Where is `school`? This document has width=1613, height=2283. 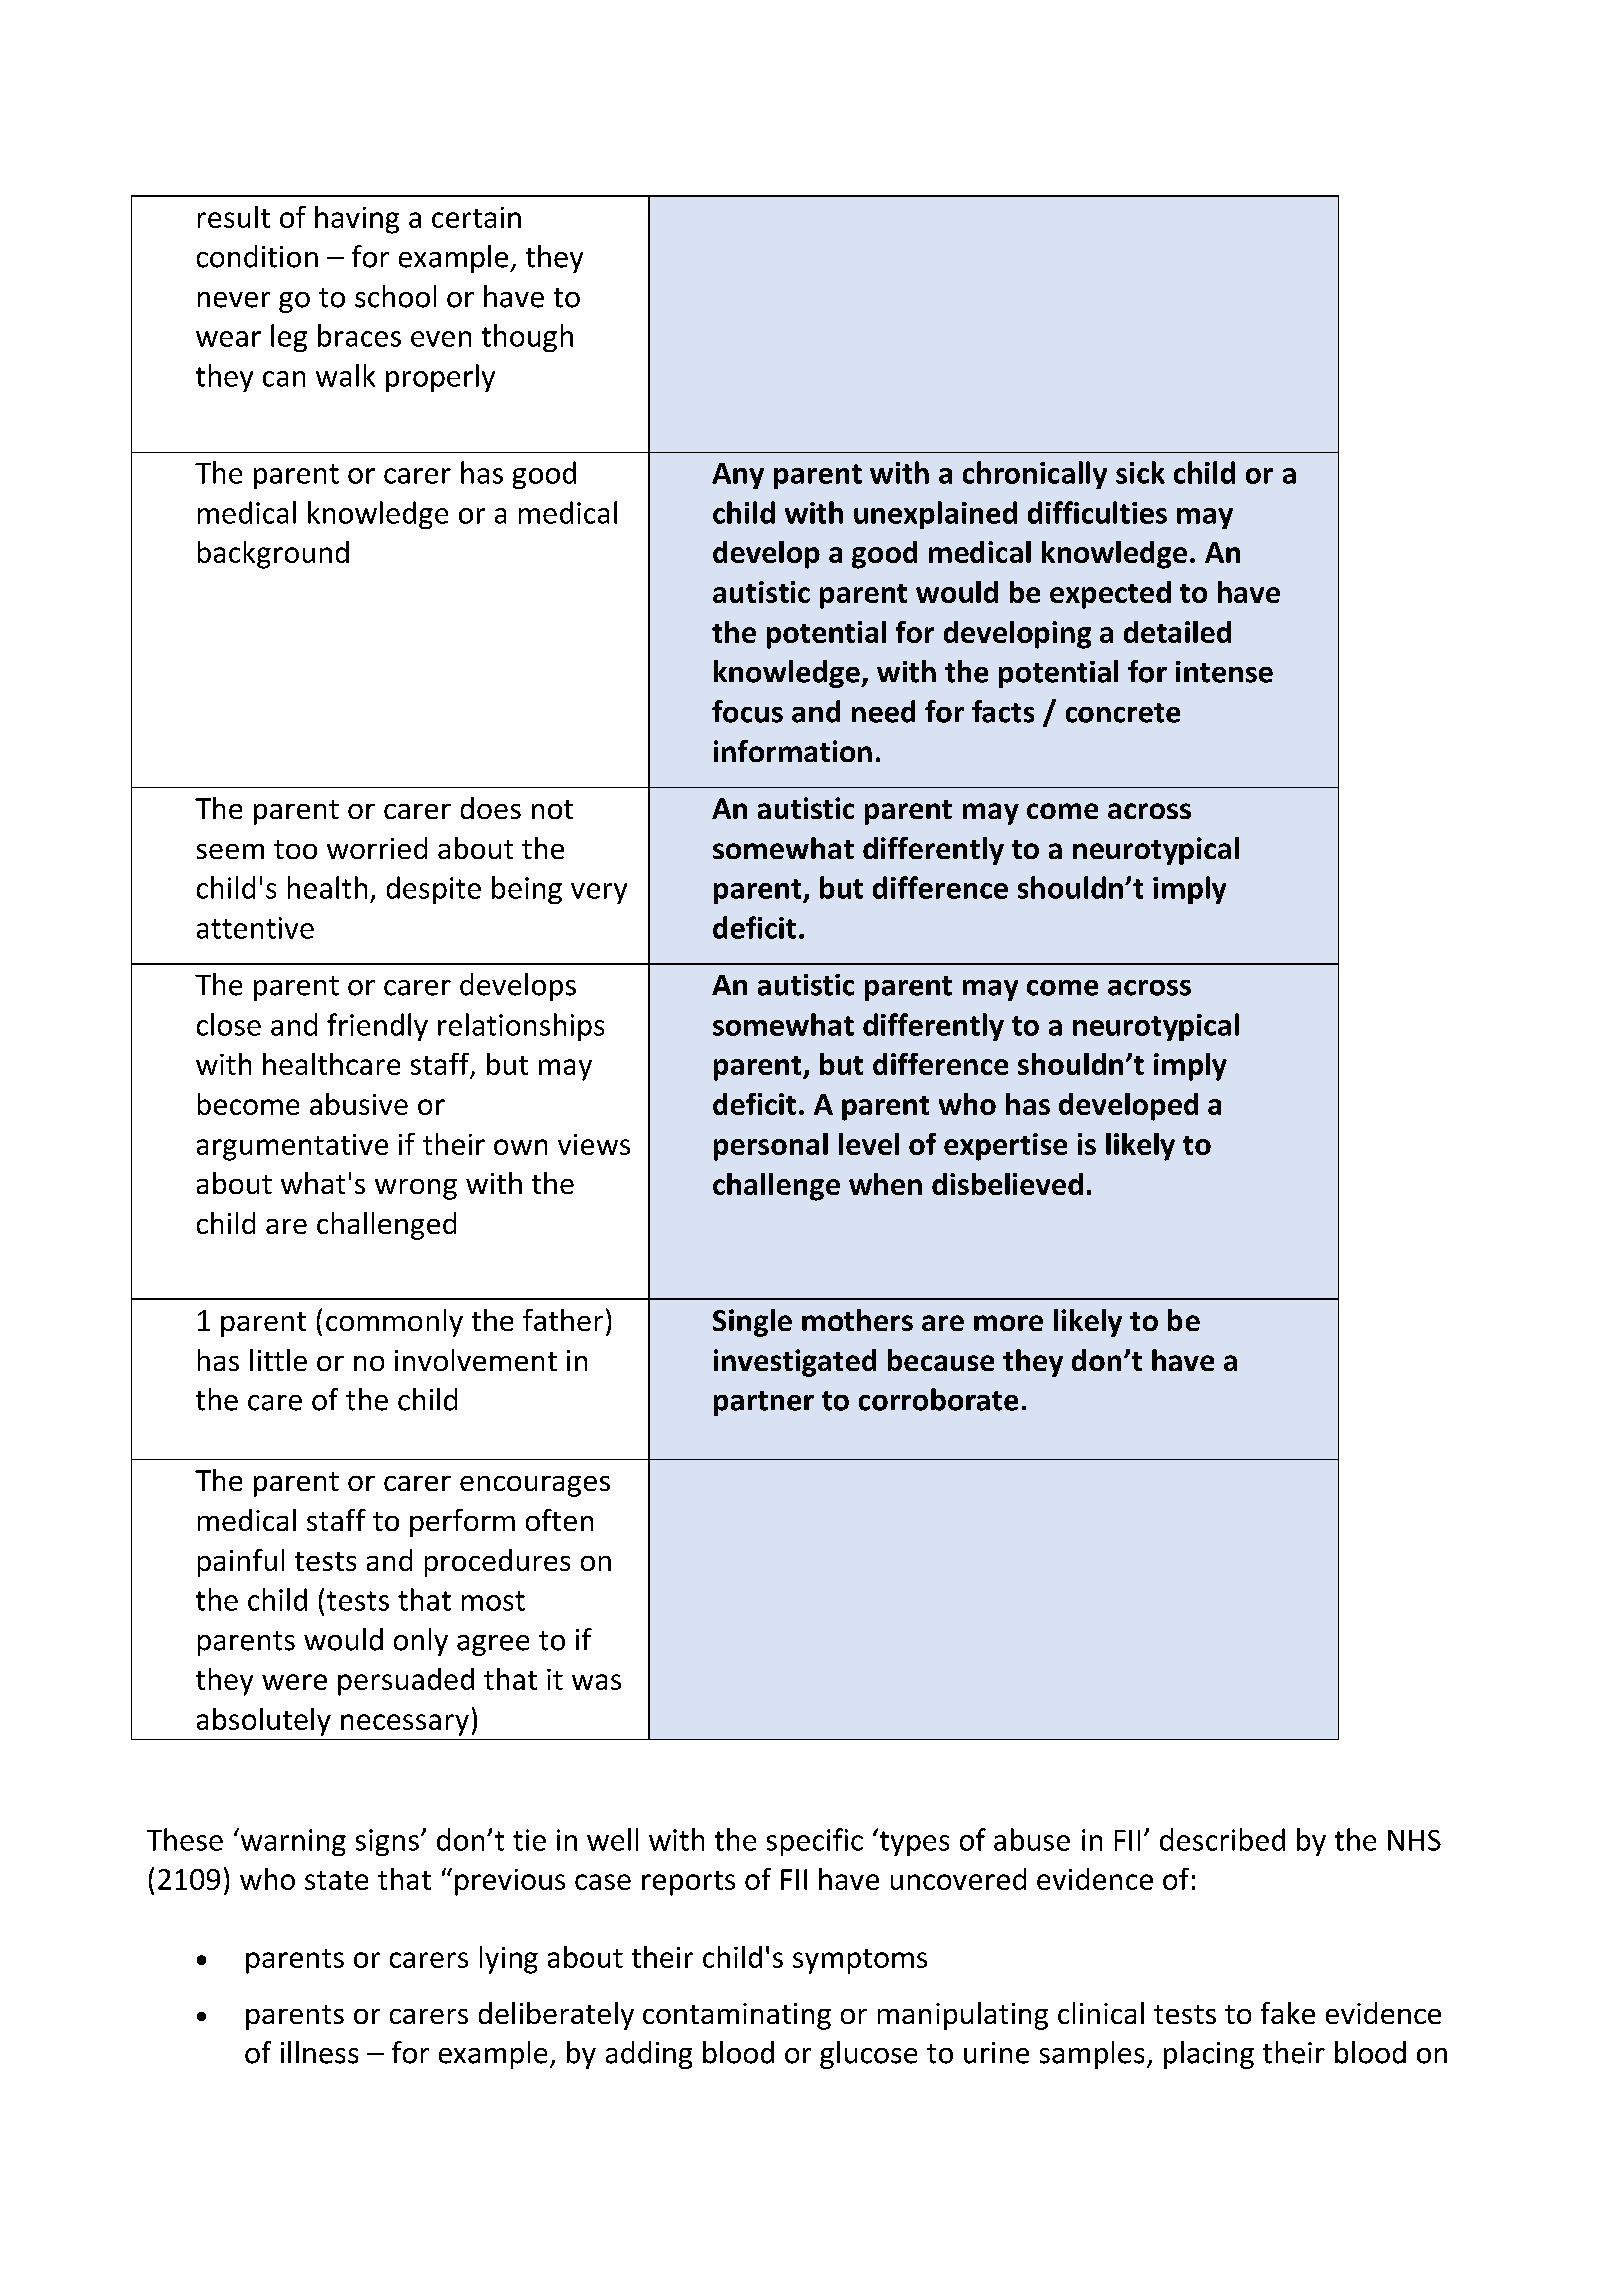 school is located at coordinates (395, 296).
